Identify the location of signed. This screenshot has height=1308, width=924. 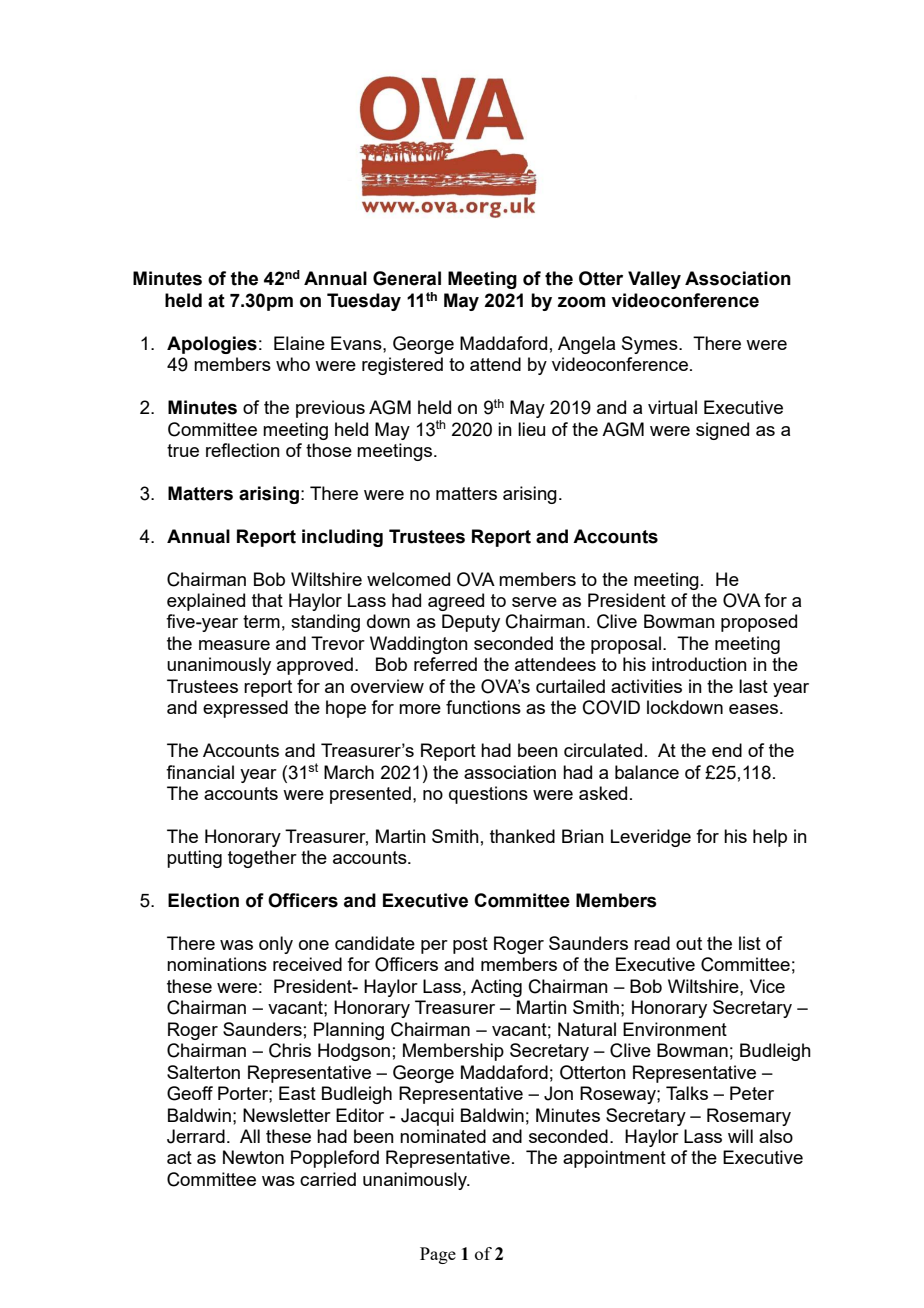
(722, 431).
